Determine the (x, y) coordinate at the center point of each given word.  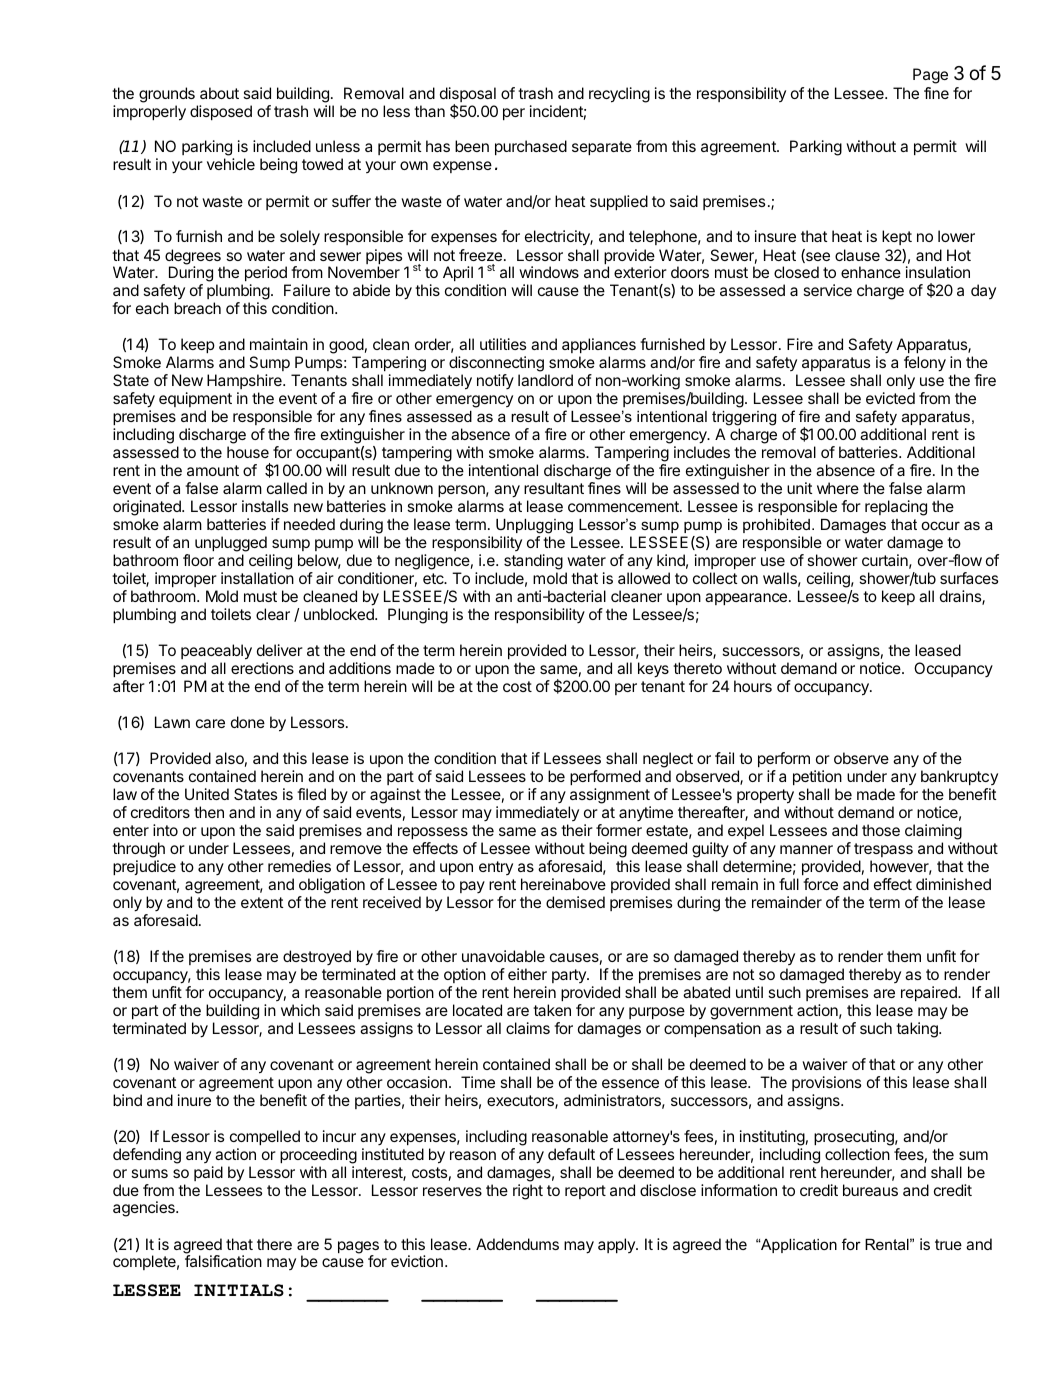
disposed (221, 112)
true (948, 1244)
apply (617, 1245)
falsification (223, 1261)
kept (897, 237)
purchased (531, 147)
